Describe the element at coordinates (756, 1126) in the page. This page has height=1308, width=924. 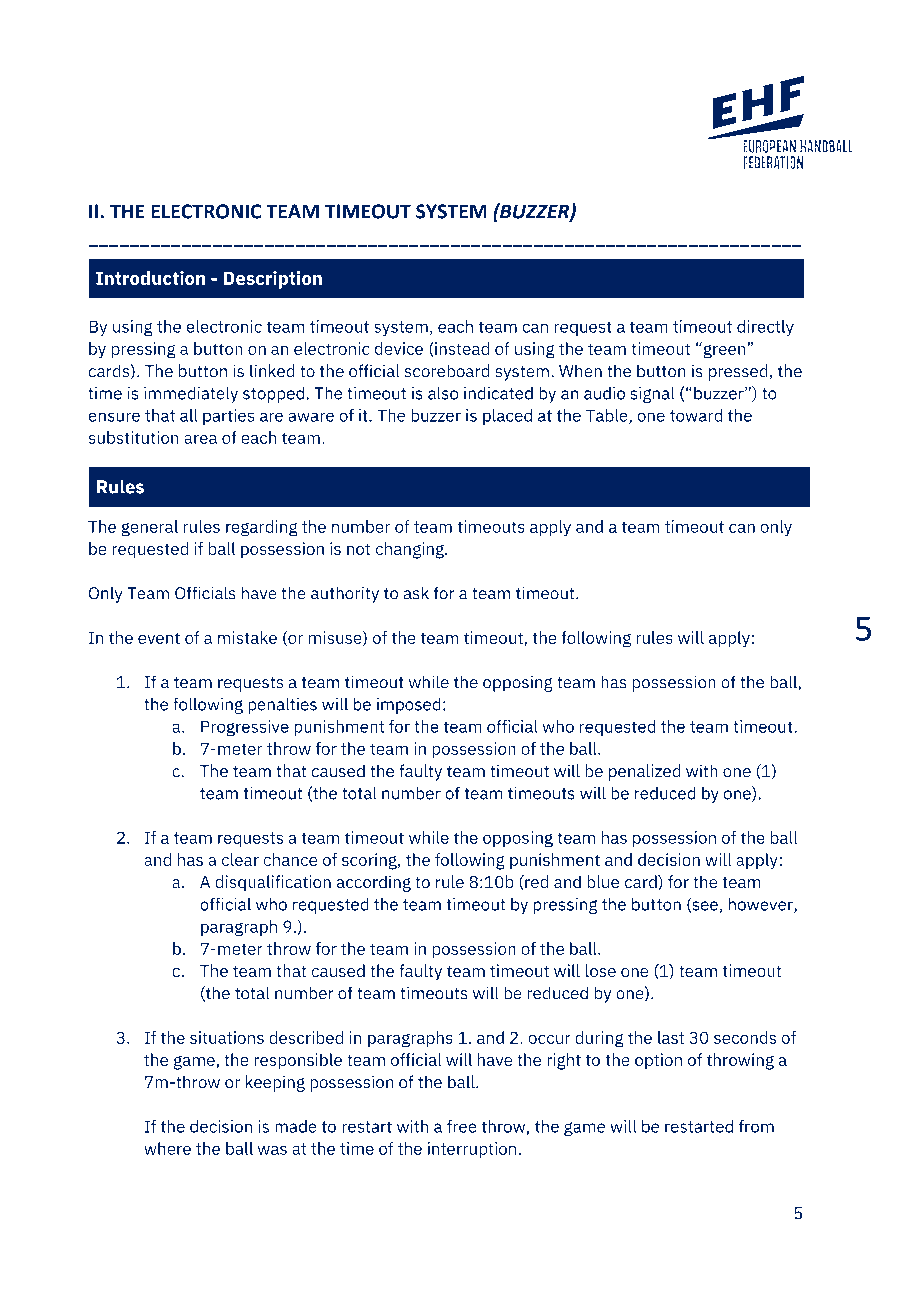
I see `from` at that location.
